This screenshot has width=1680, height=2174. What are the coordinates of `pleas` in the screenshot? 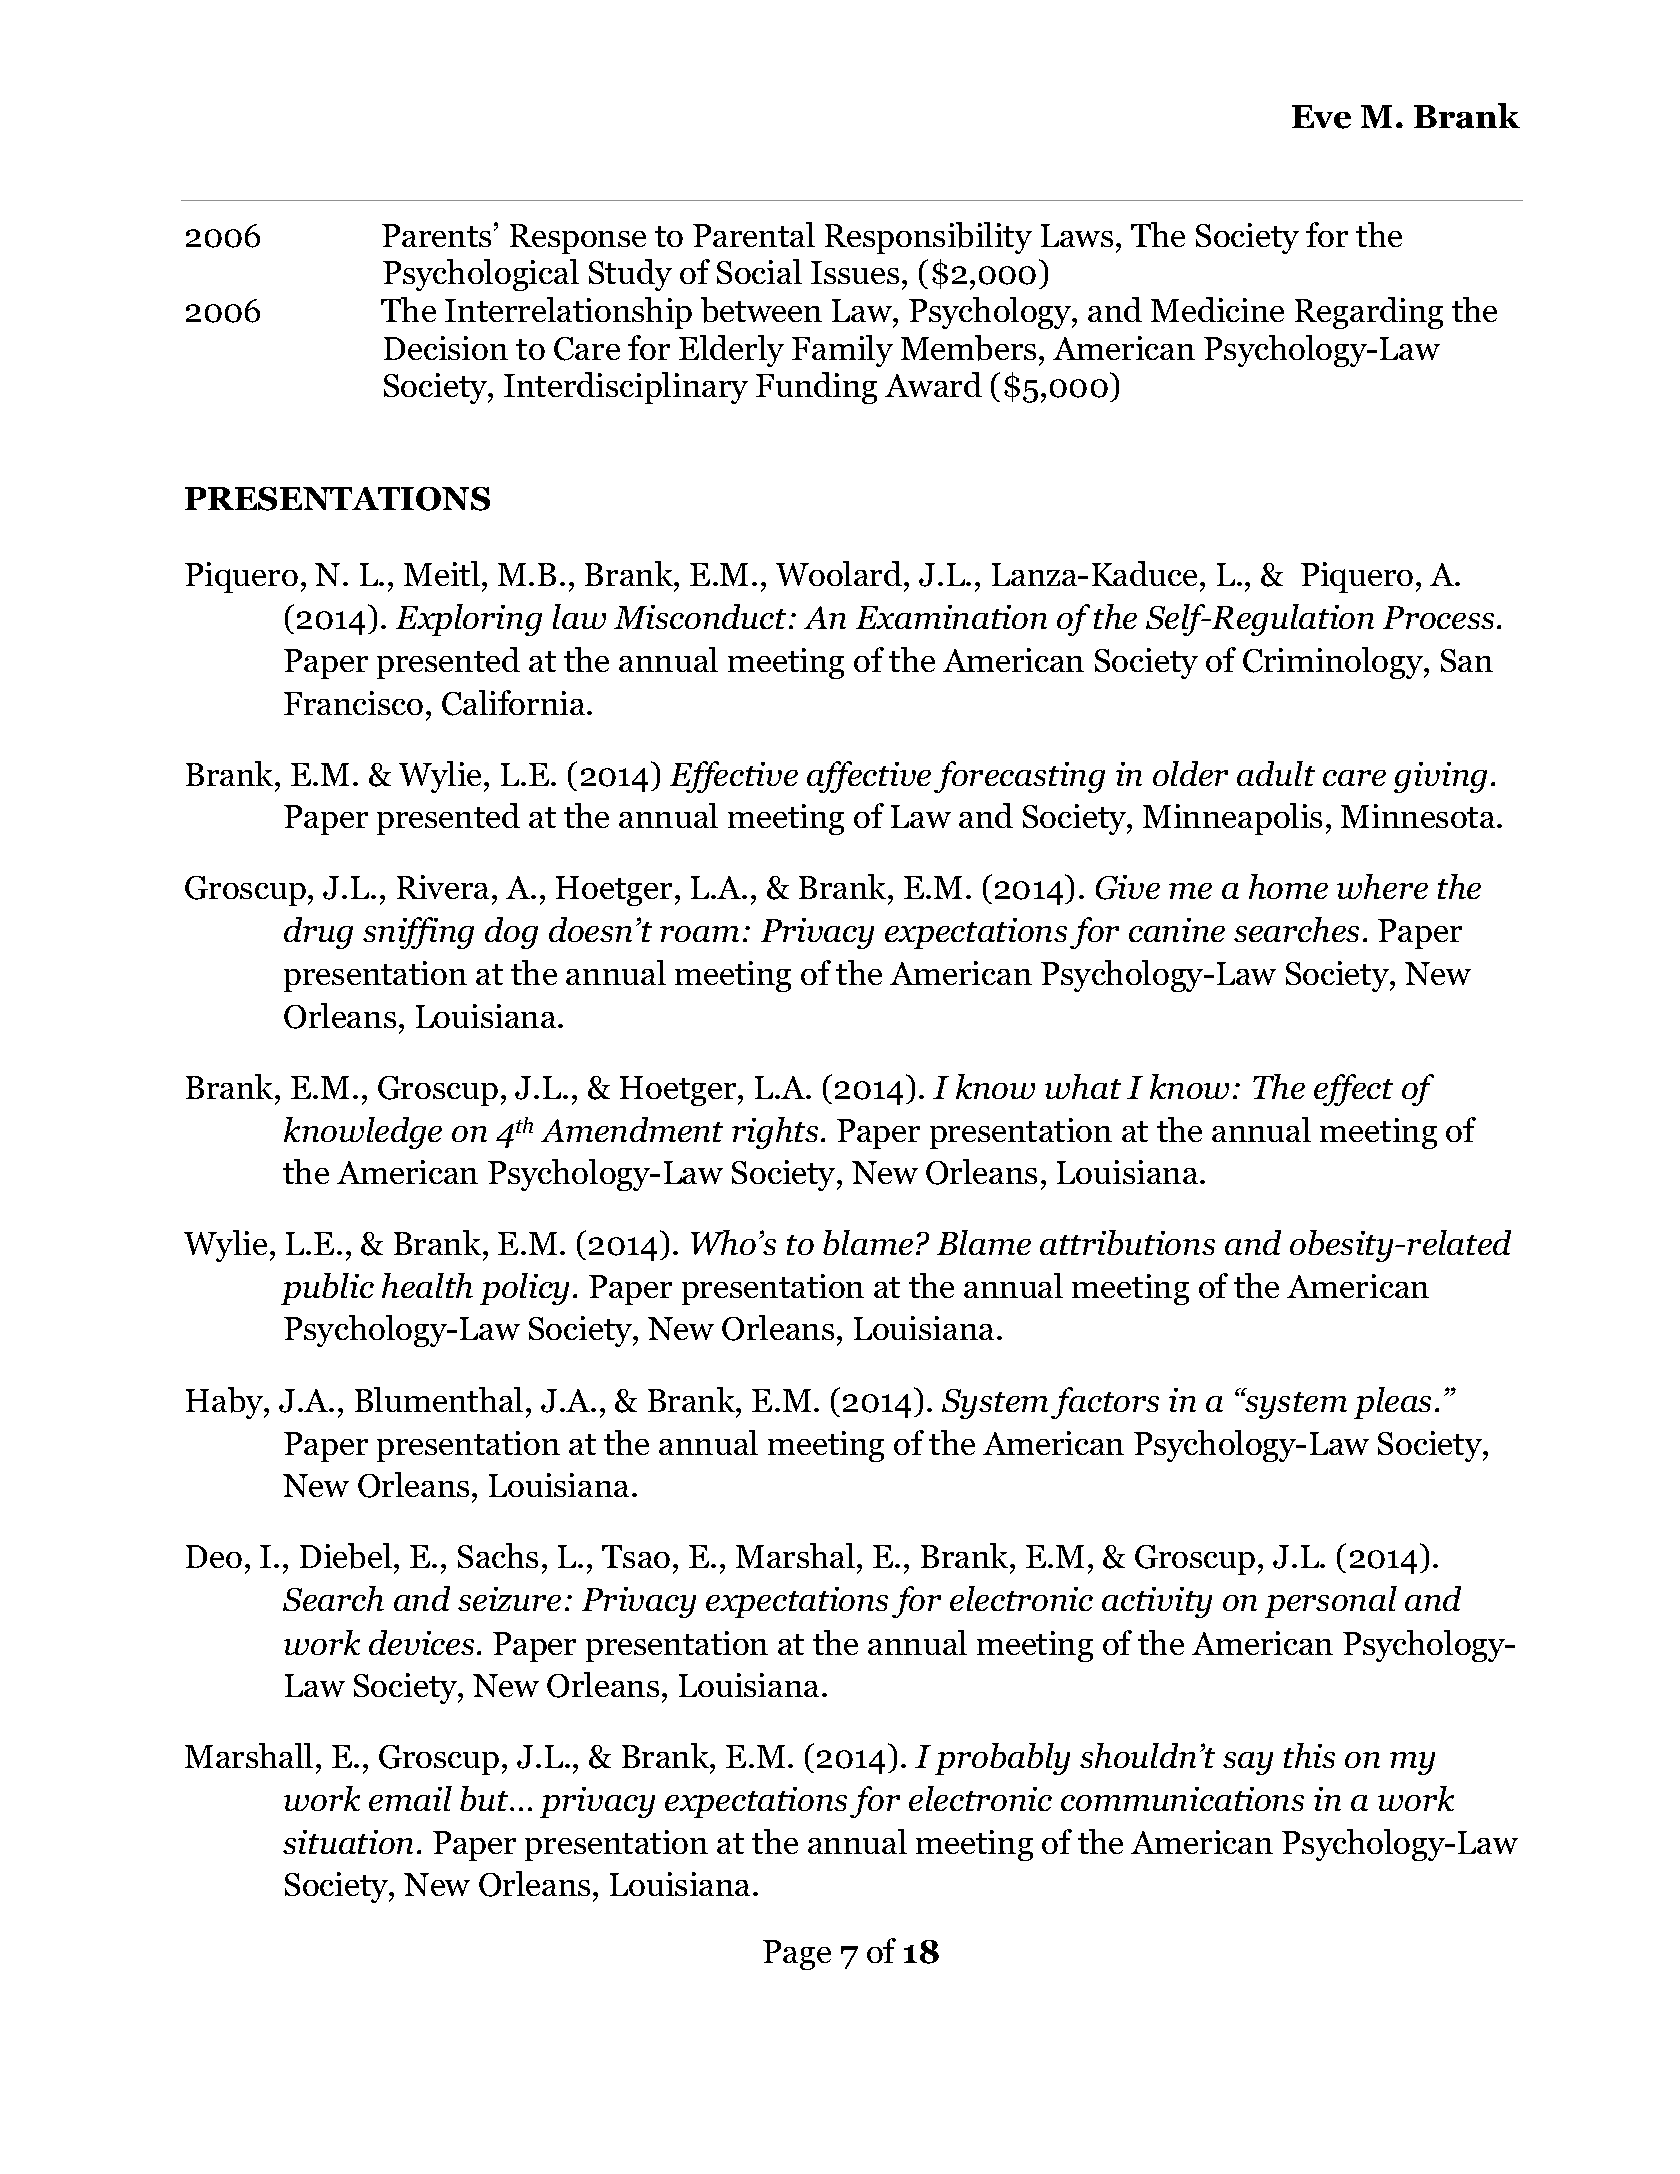 It's located at (1392, 1403).
